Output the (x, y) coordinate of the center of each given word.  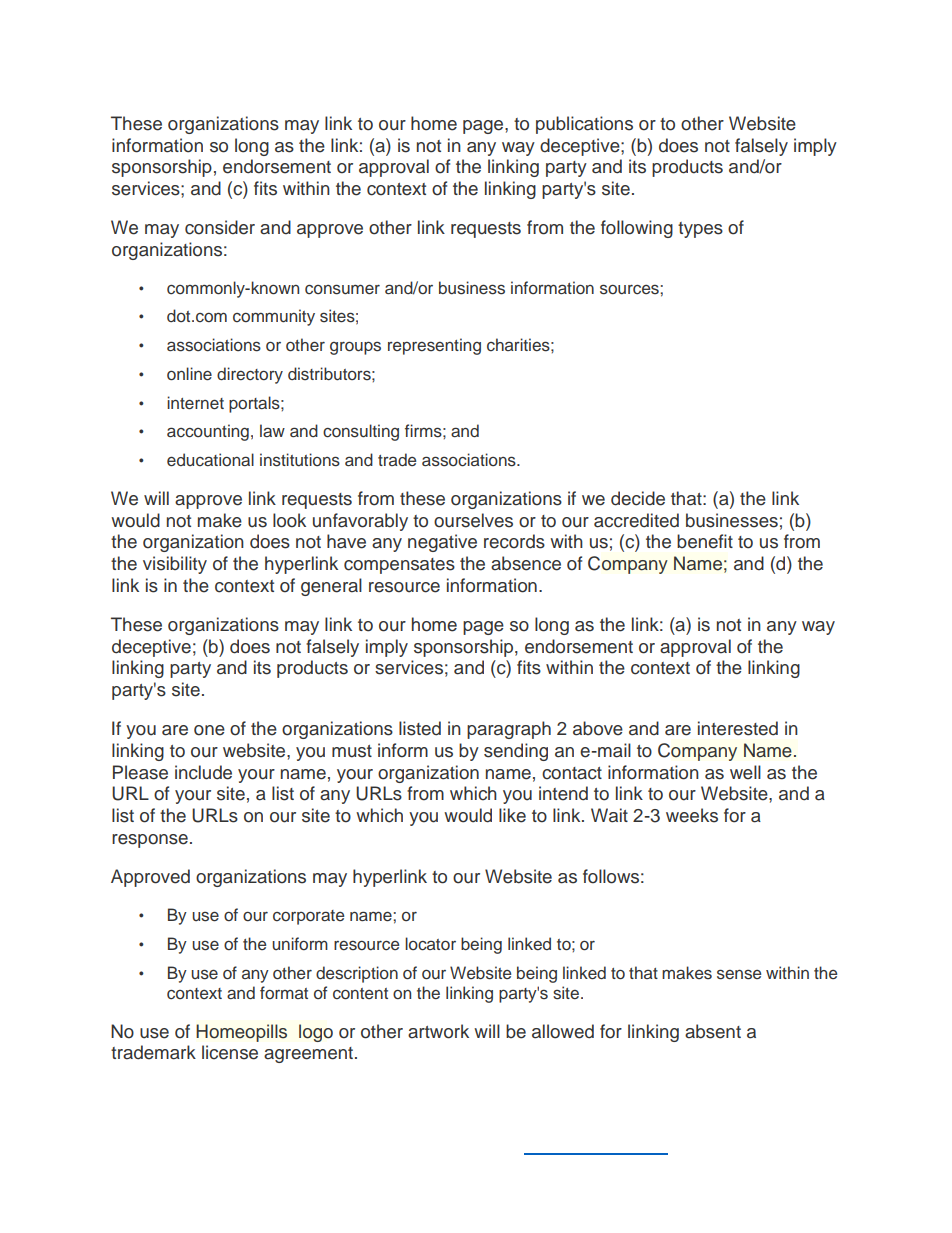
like (512, 815)
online (189, 374)
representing (434, 346)
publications (584, 125)
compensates (399, 566)
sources (630, 289)
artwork (438, 1031)
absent (713, 1031)
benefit (705, 541)
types (700, 230)
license (230, 1052)
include (203, 772)
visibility (175, 565)
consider (220, 227)
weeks (692, 815)
